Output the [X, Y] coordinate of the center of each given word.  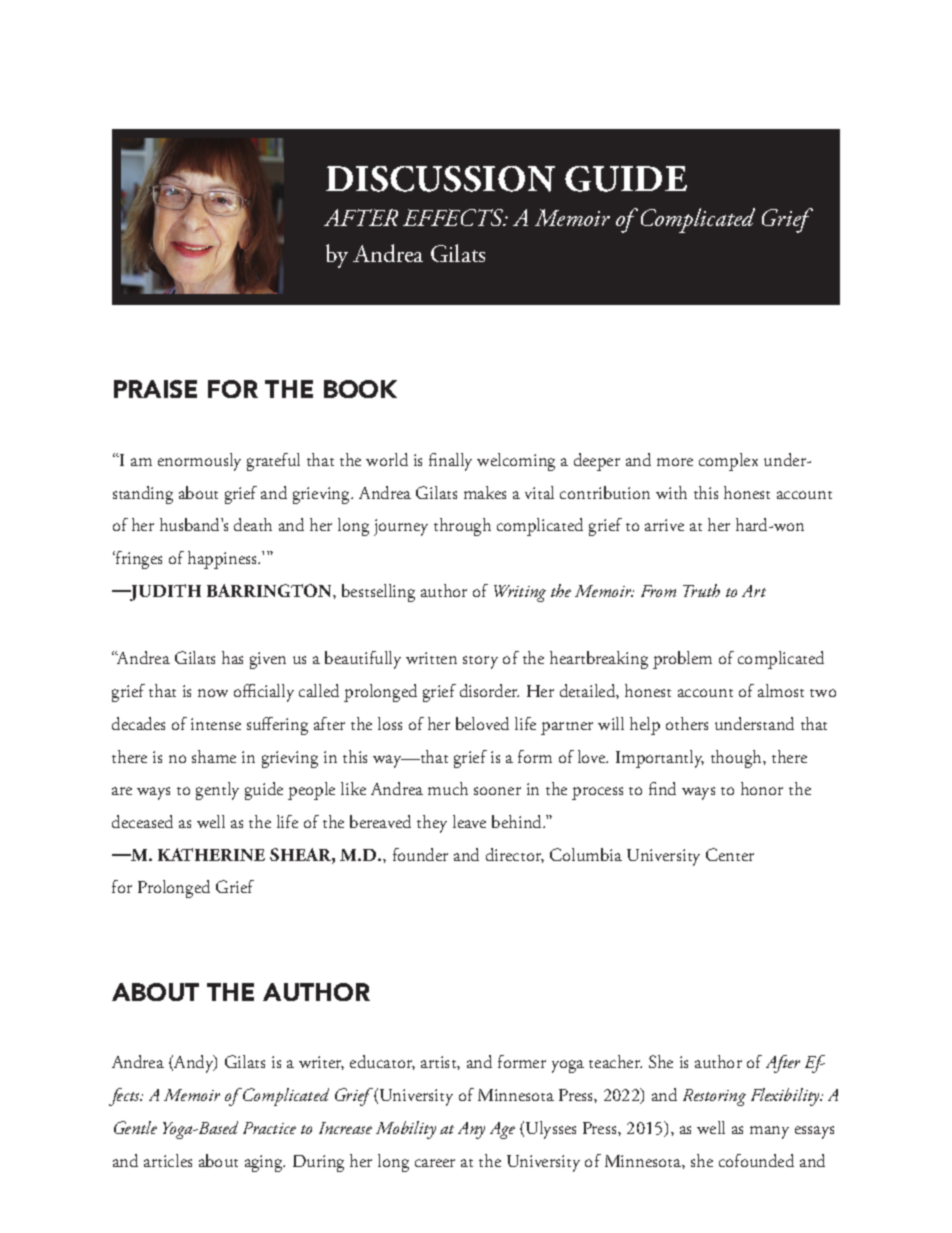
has [232, 657]
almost [781, 690]
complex [728, 462]
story [480, 662]
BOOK [360, 389]
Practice [269, 1128]
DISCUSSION [440, 179]
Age [502, 1130]
